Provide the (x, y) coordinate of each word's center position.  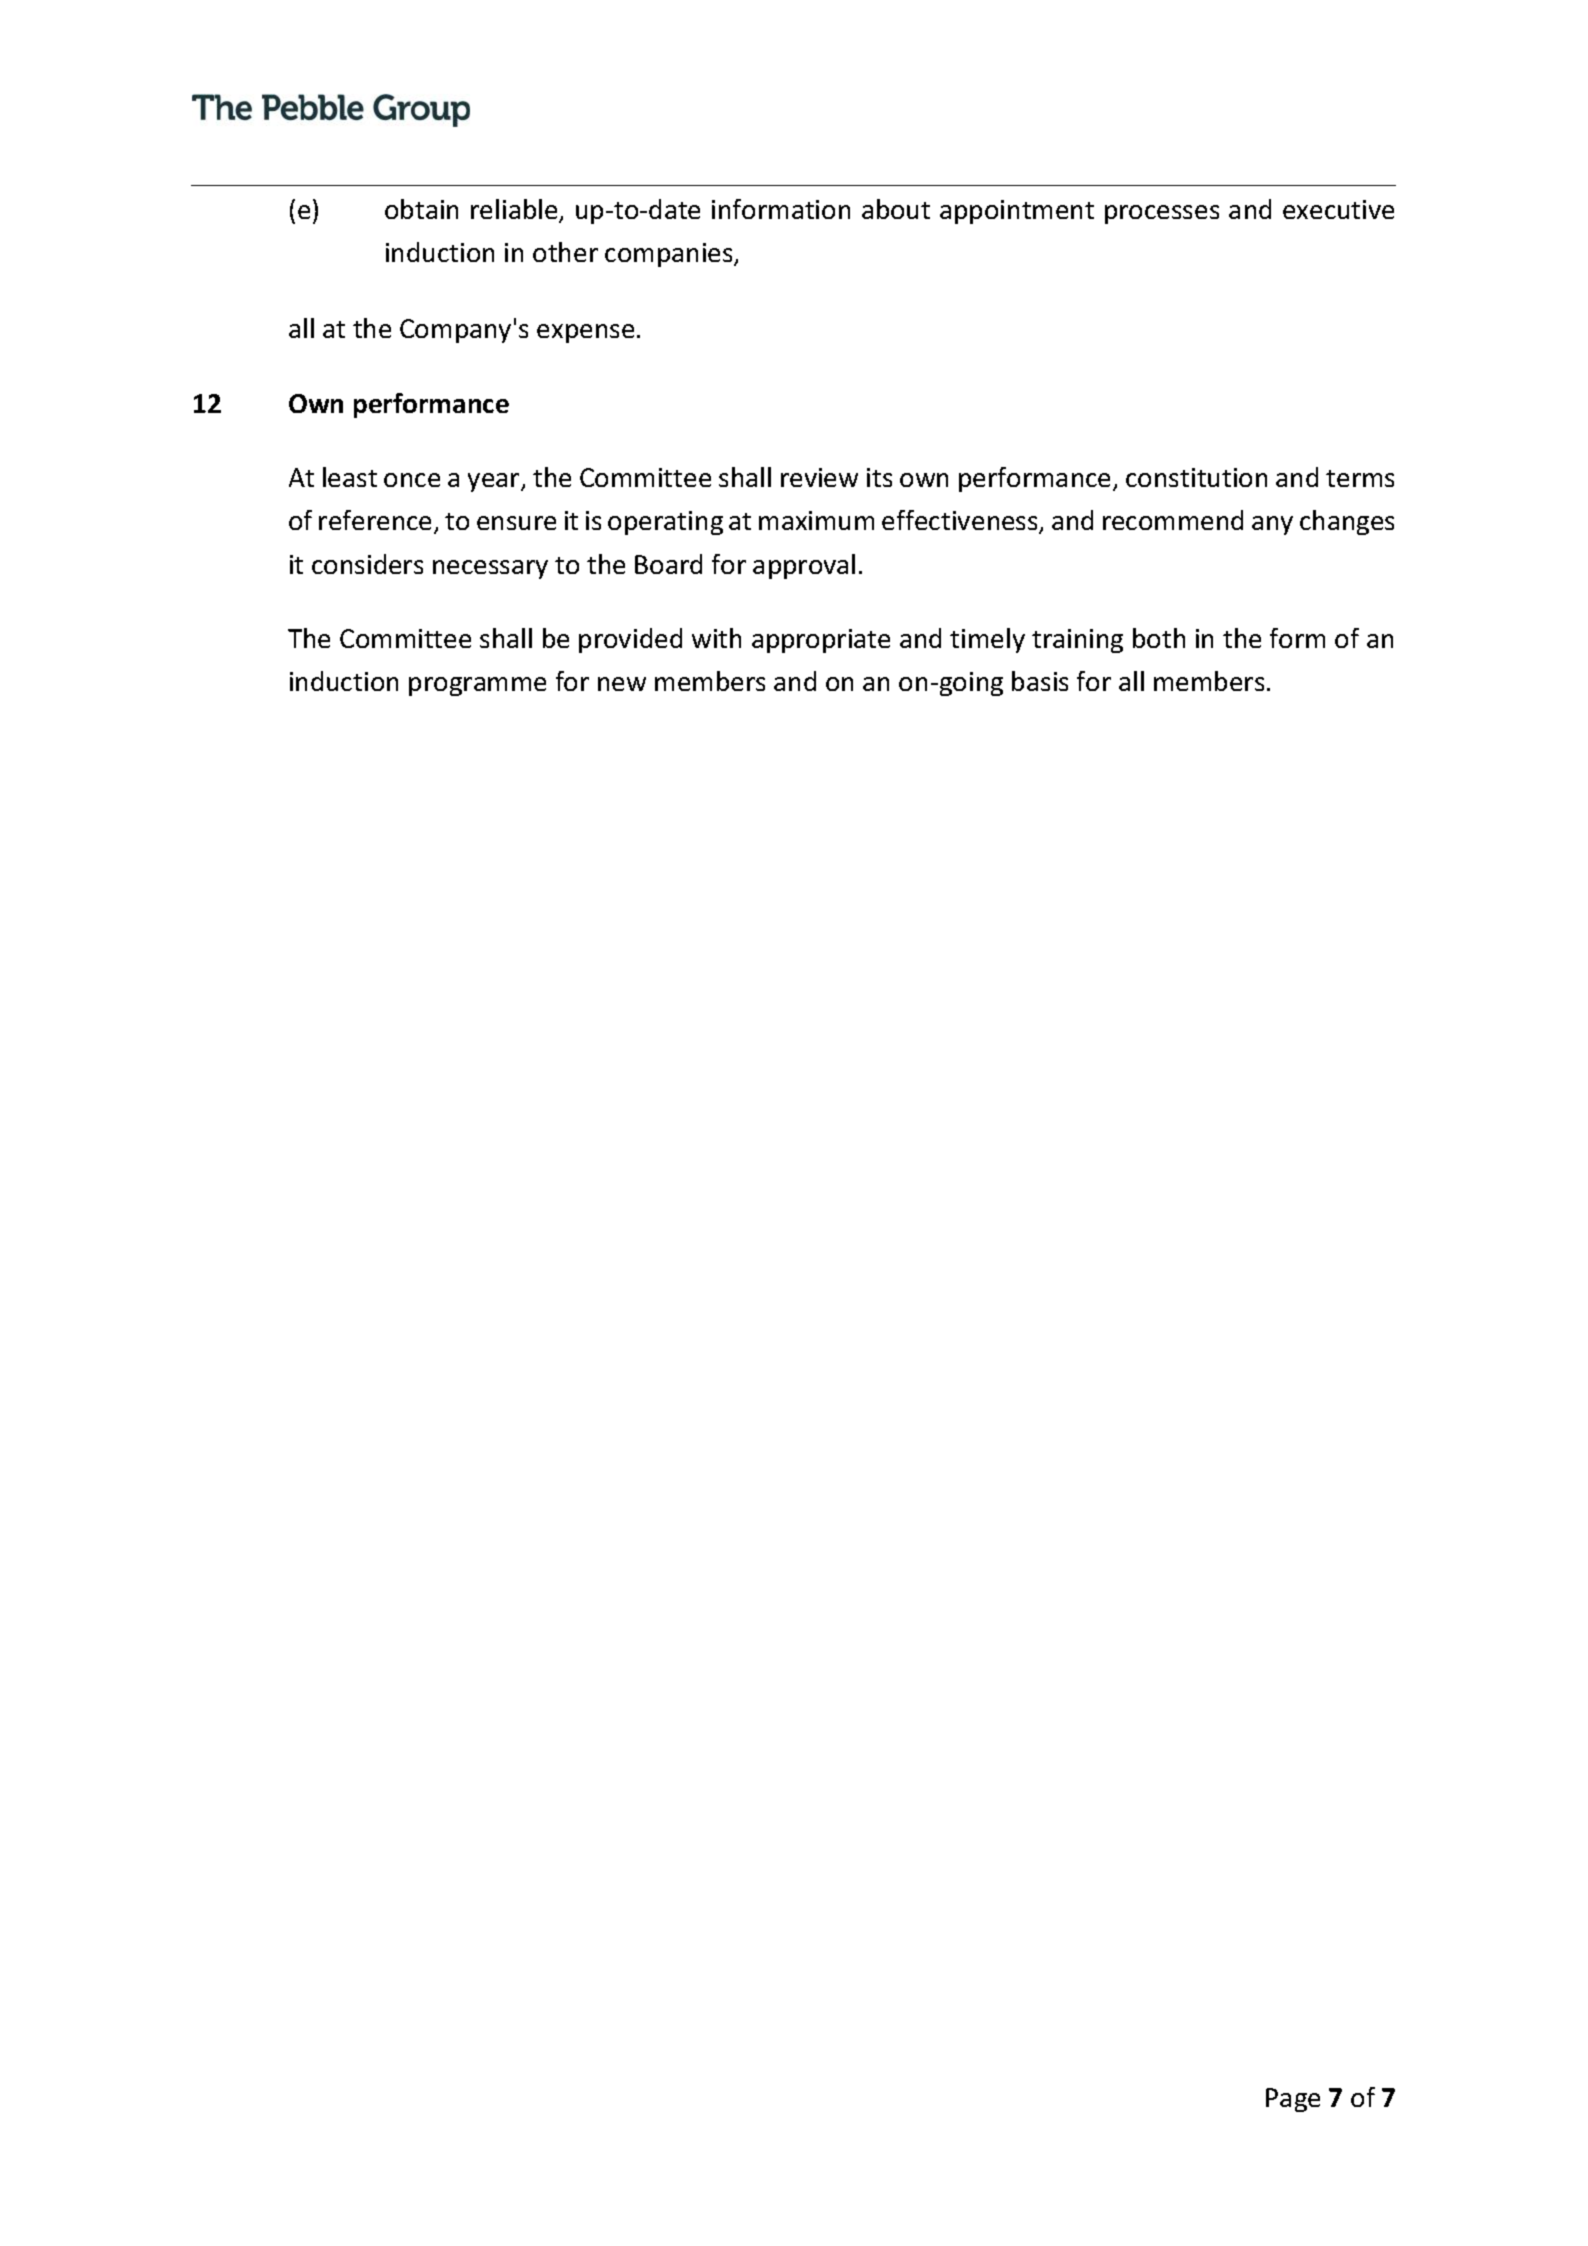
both (1159, 638)
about (896, 209)
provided (630, 640)
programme (477, 686)
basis (1040, 681)
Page (1293, 2100)
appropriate (821, 641)
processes (1162, 214)
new (622, 684)
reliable (515, 211)
